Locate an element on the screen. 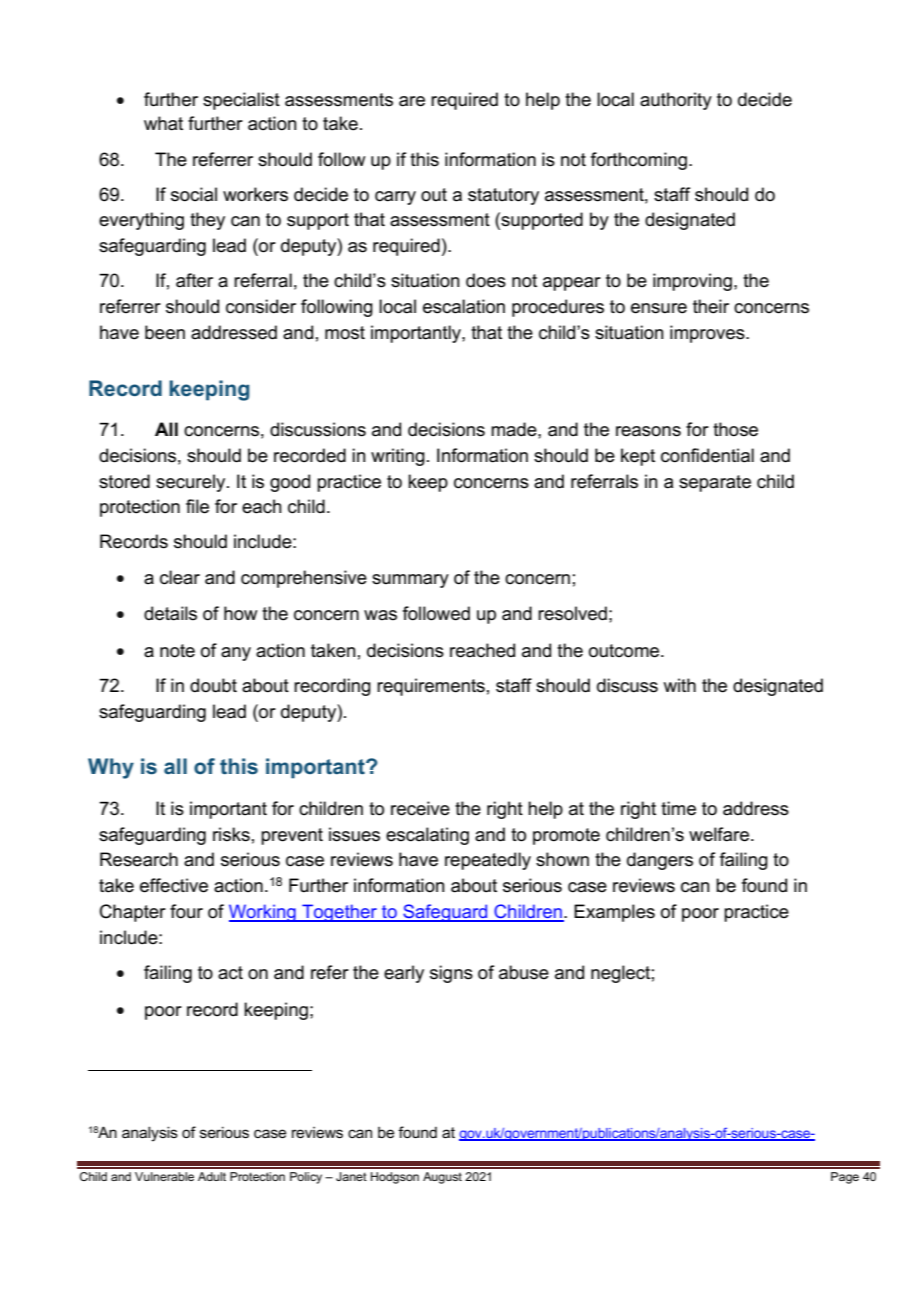 The width and height of the screenshot is (924, 1308). authority is located at coordinates (676, 101).
